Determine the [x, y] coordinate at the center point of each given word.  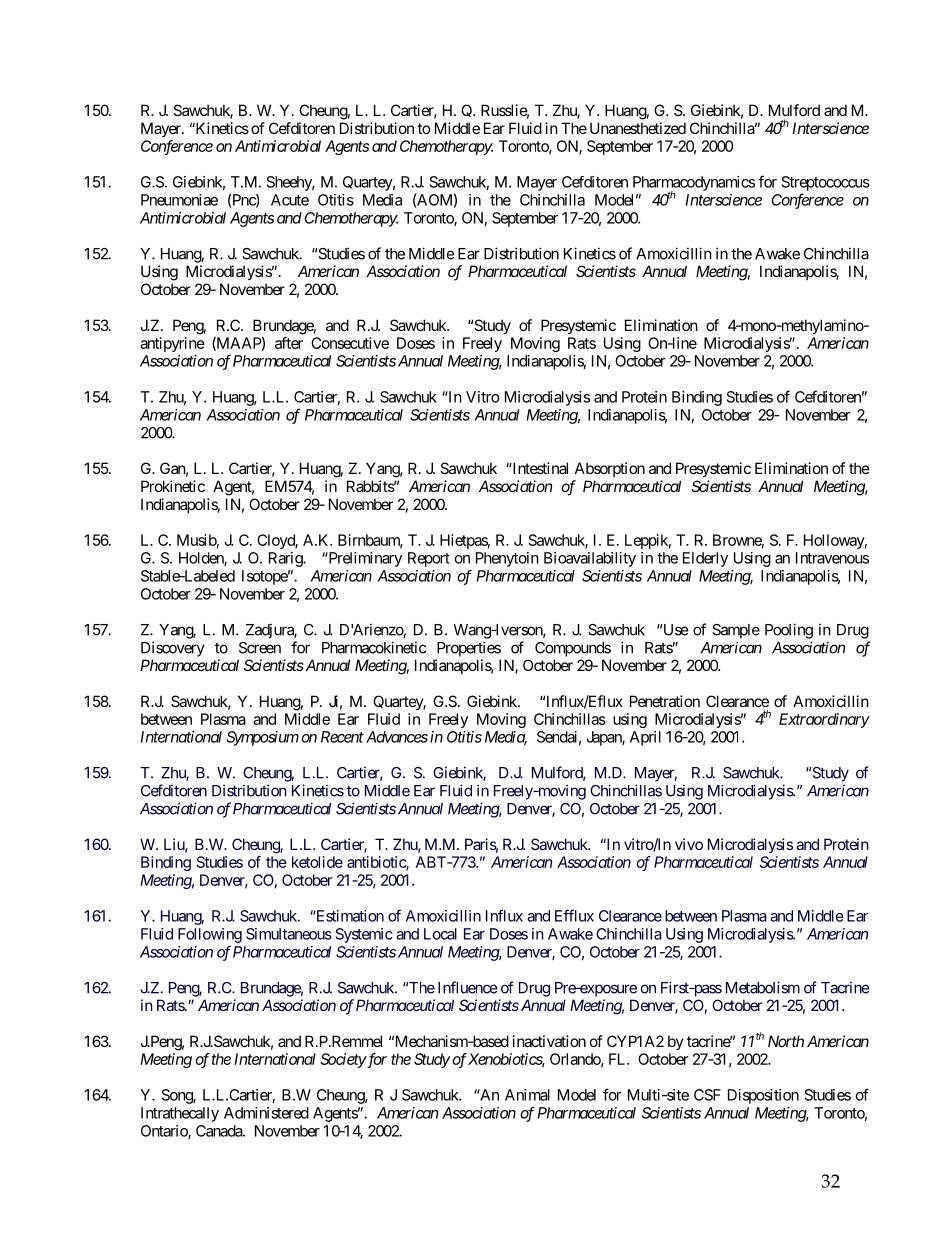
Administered [266, 1113]
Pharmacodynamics [694, 184]
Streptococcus [826, 183]
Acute [290, 200]
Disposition [763, 1096]
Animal [527, 1095]
